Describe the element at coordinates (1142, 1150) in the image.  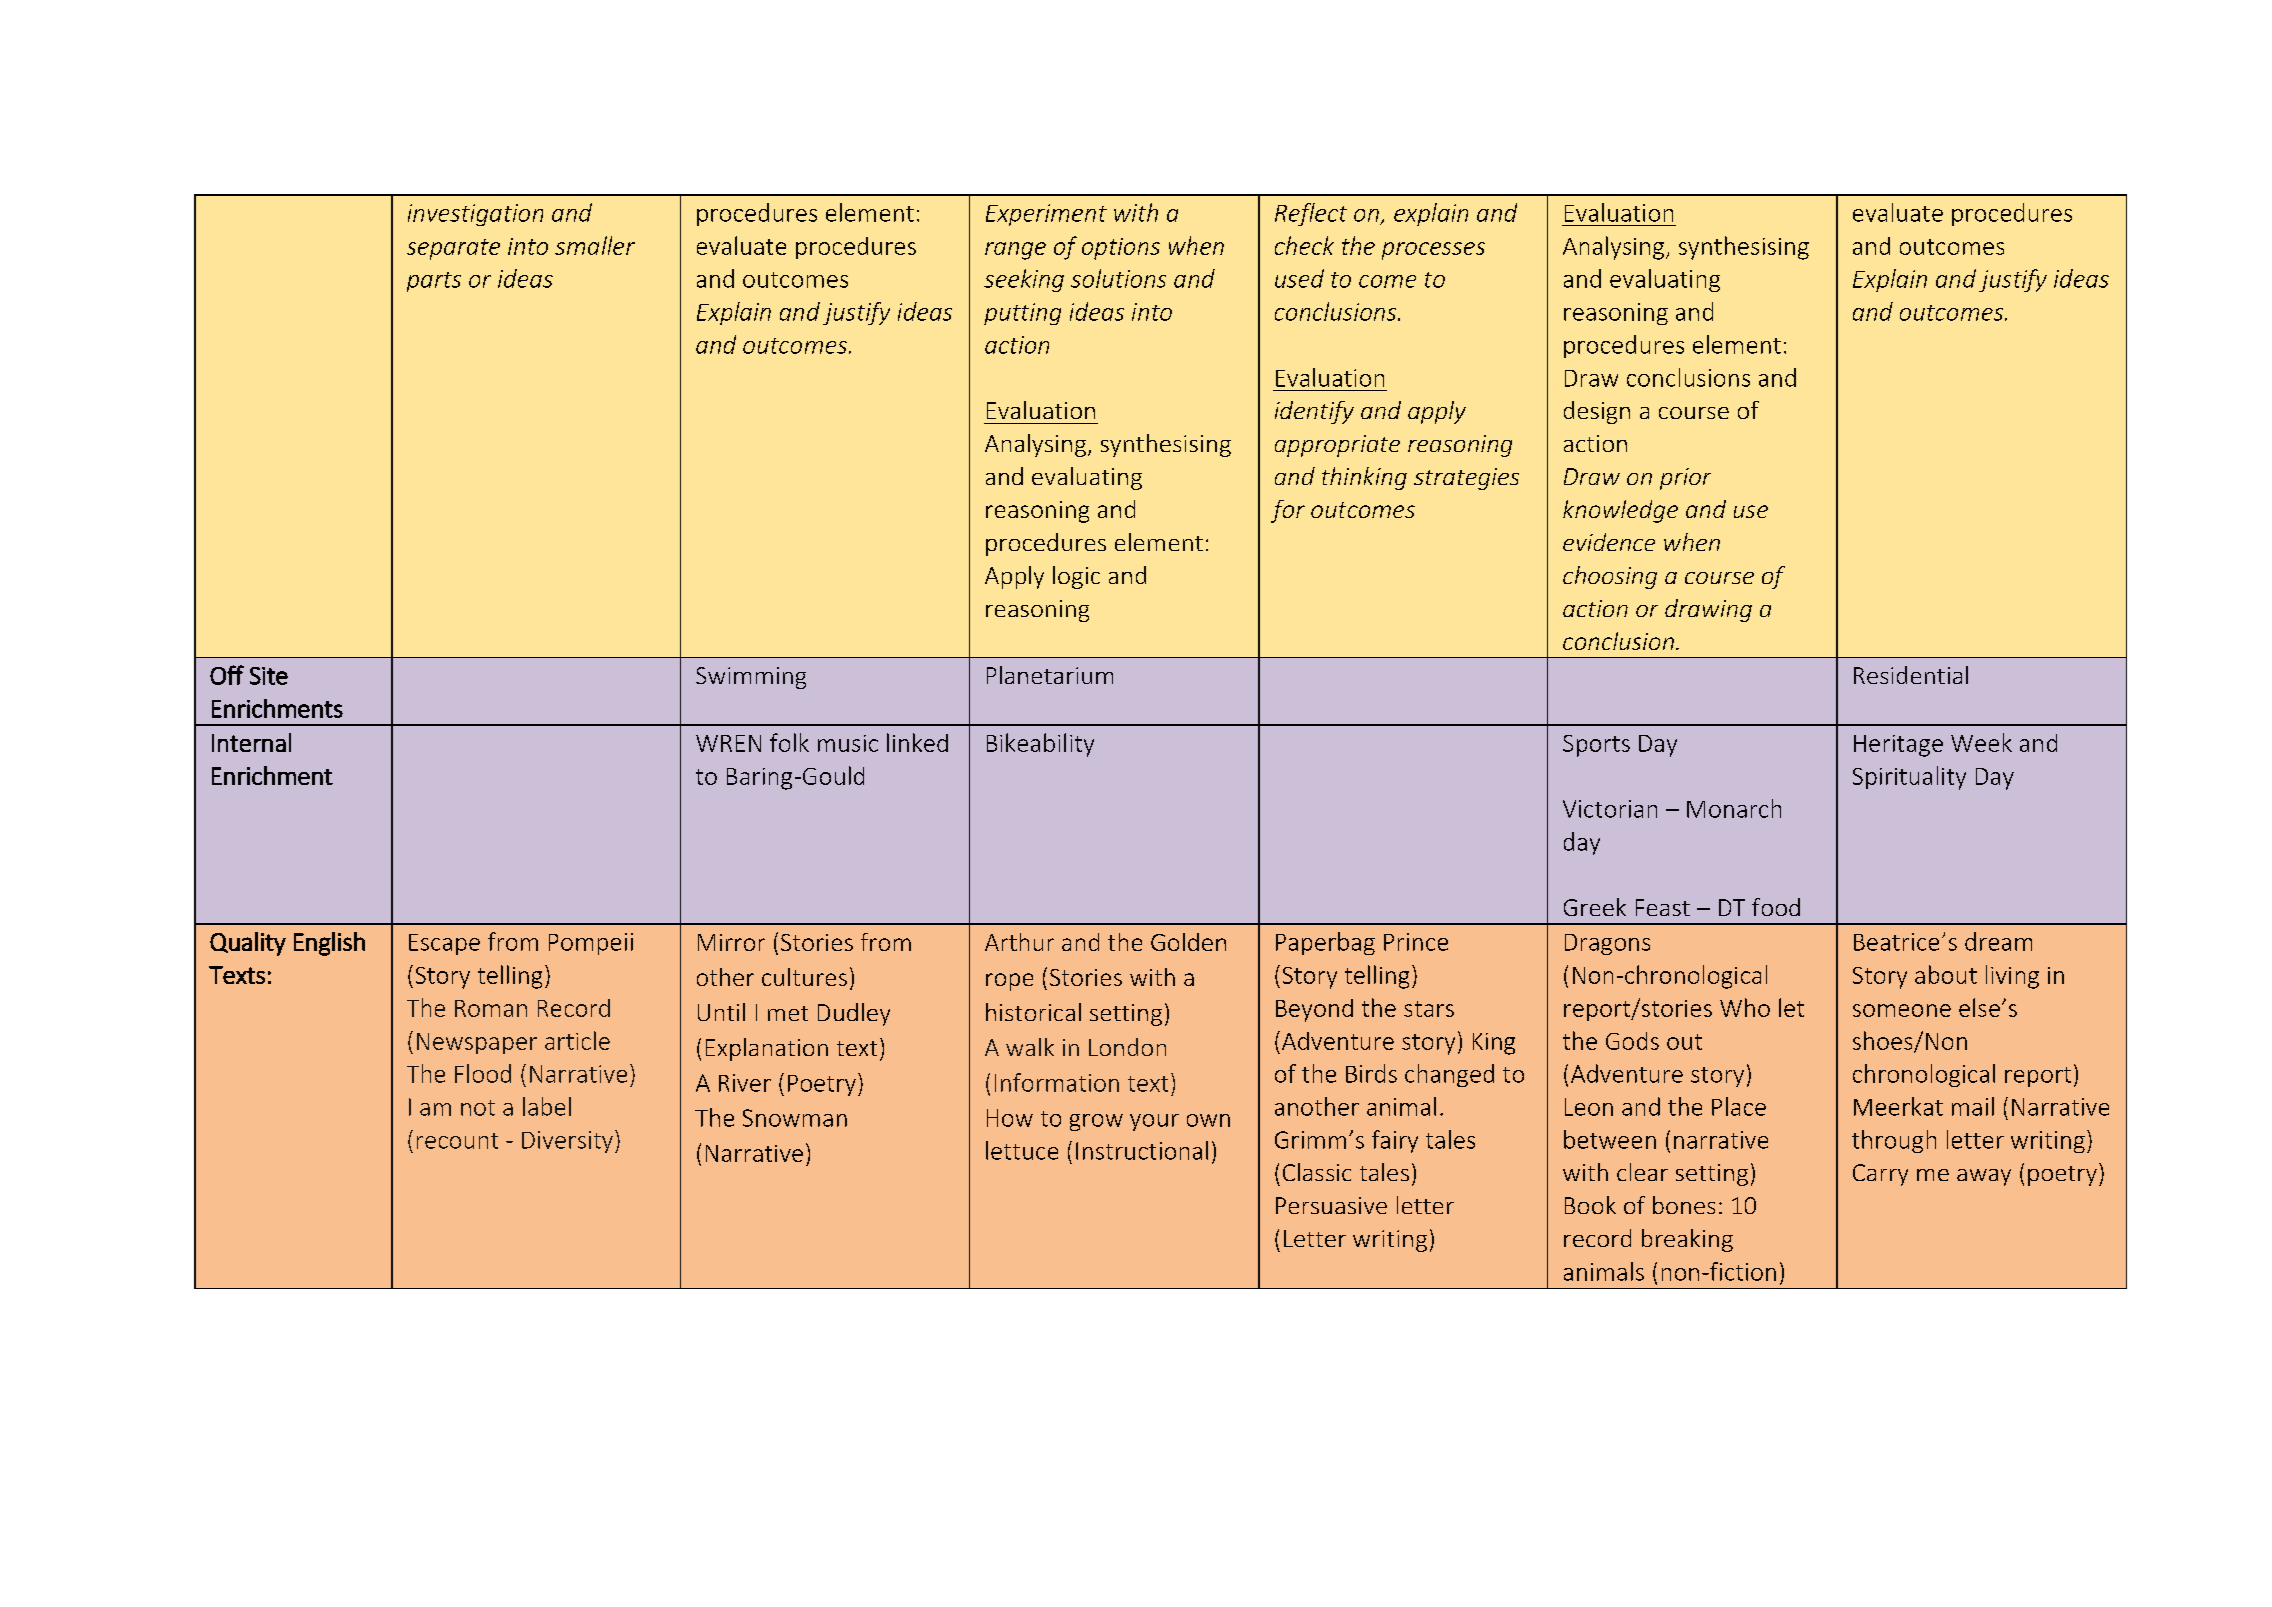
I see `Instructional` at that location.
